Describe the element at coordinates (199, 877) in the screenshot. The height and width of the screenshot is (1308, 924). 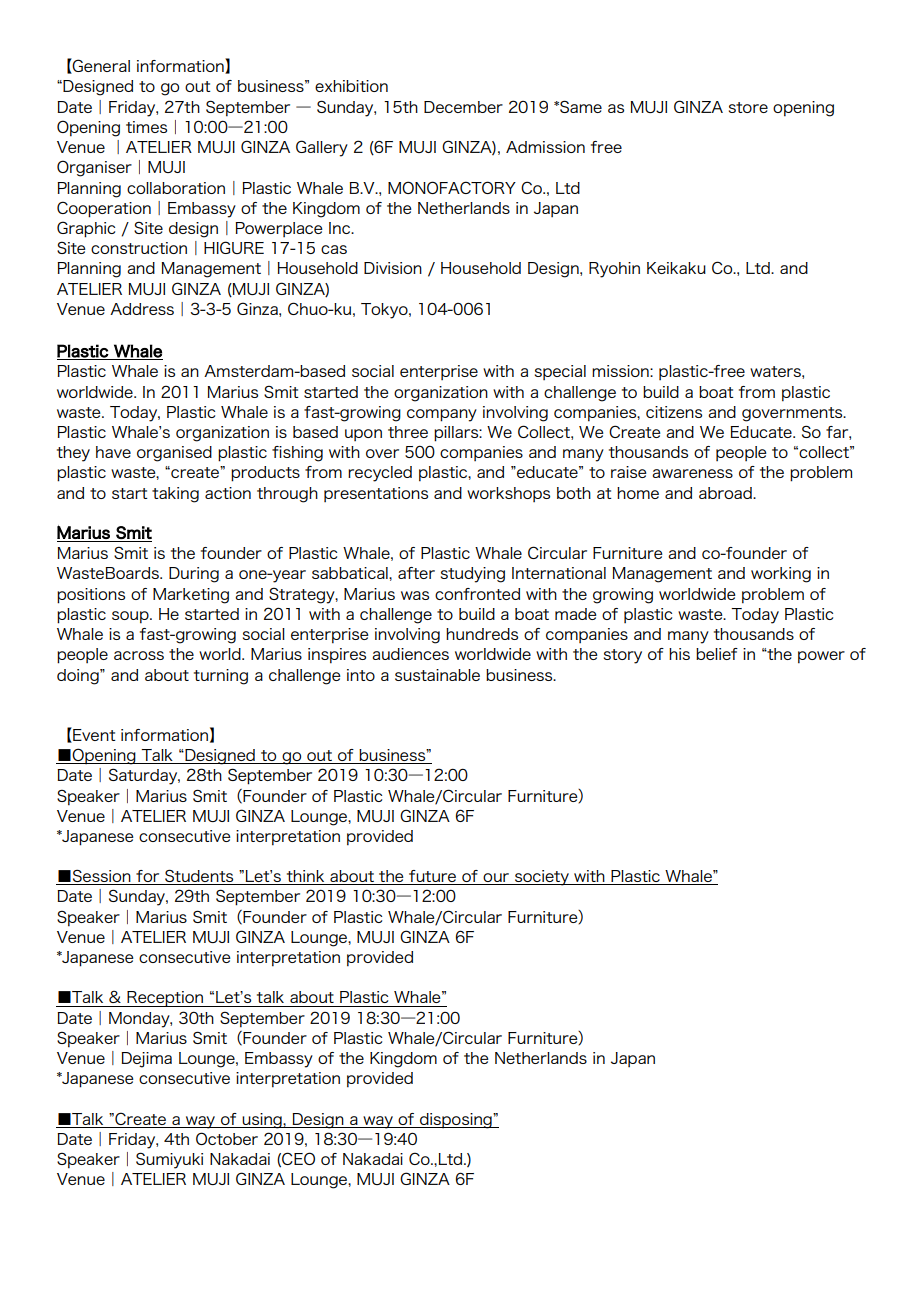
I see `Students` at that location.
